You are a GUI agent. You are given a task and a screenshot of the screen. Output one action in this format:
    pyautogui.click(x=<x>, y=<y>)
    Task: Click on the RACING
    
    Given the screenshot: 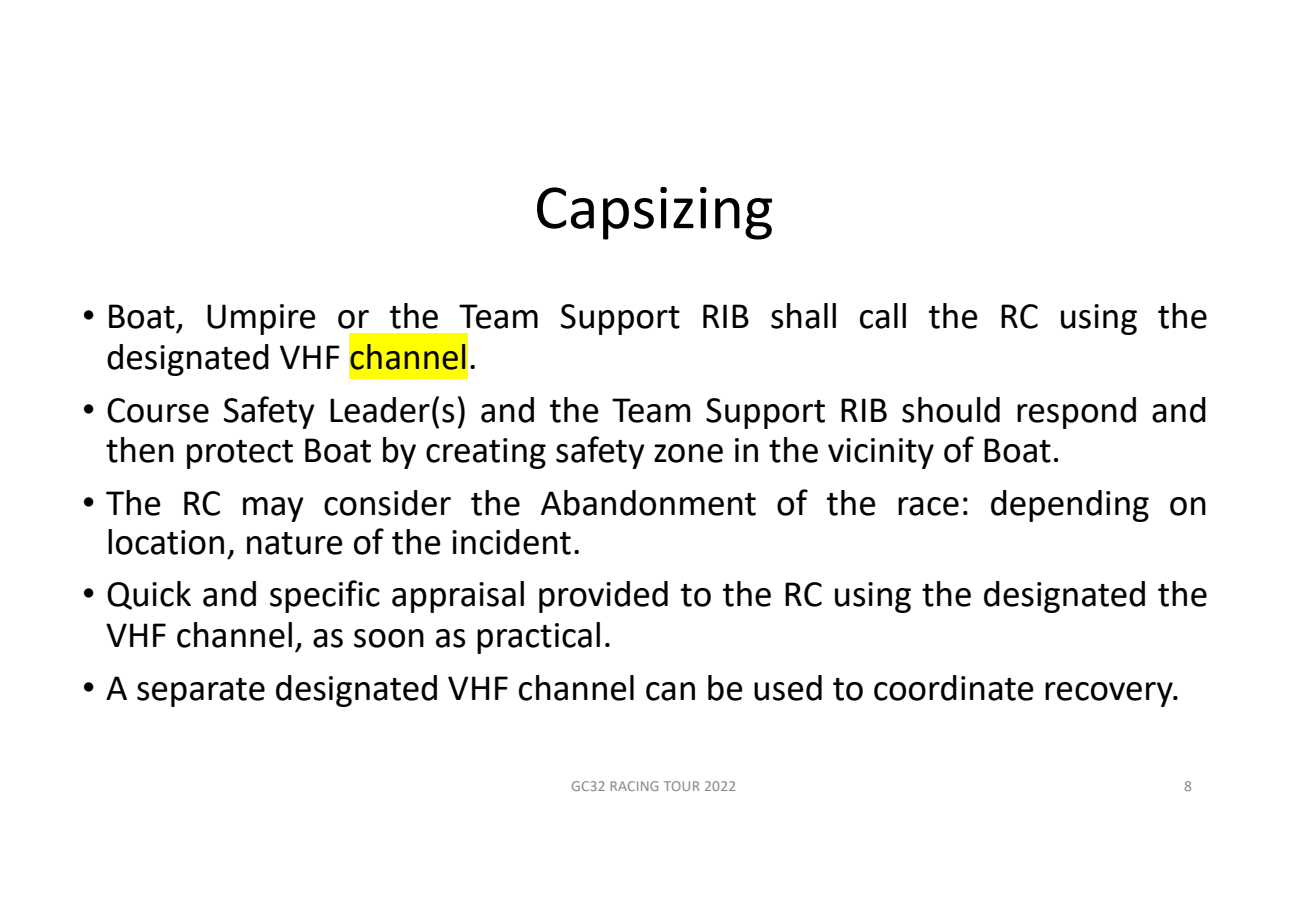 What is the action you would take?
    pyautogui.click(x=634, y=786)
